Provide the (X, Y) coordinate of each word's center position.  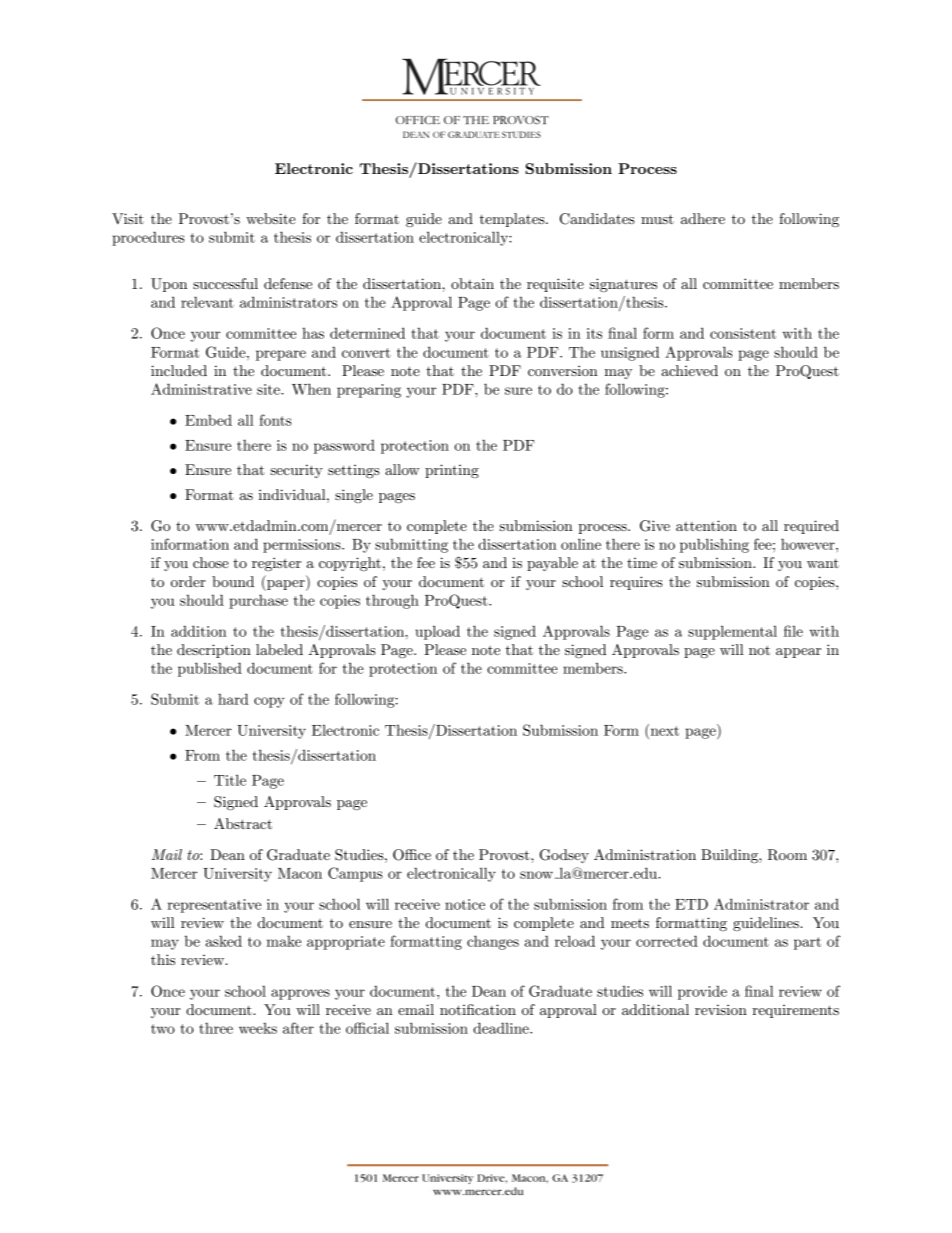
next (663, 730)
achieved (690, 370)
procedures (148, 238)
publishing (714, 545)
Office (412, 855)
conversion (563, 370)
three (216, 1028)
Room (787, 855)
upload (437, 632)
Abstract (243, 823)
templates (513, 220)
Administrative (201, 389)
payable (552, 564)
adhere (703, 218)
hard (233, 699)
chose (211, 562)
